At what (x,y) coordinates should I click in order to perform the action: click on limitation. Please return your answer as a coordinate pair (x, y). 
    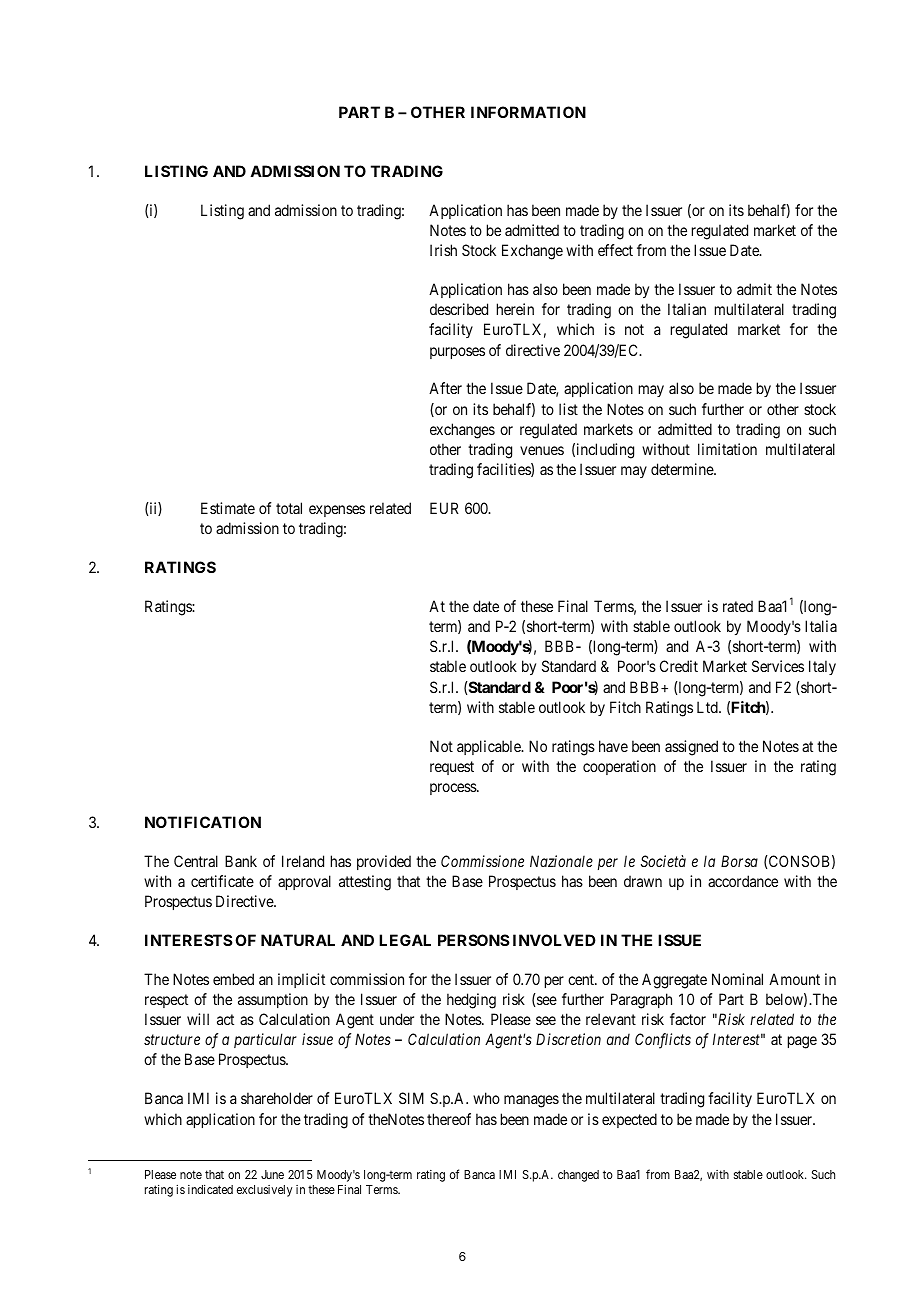
    Looking at the image, I should click on (727, 449).
